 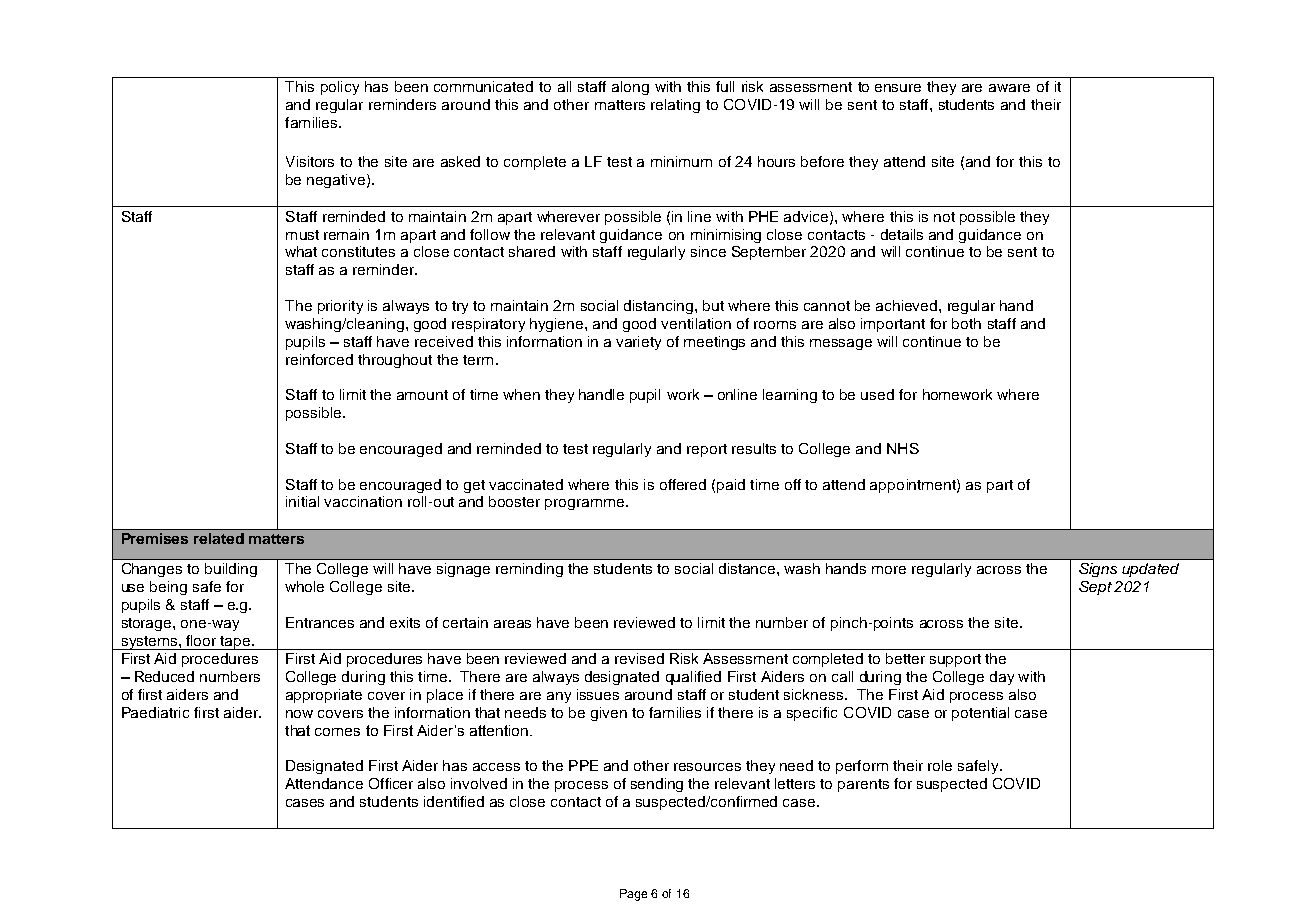 What do you see at coordinates (633, 895) in the image?
I see `Page` at bounding box center [633, 895].
